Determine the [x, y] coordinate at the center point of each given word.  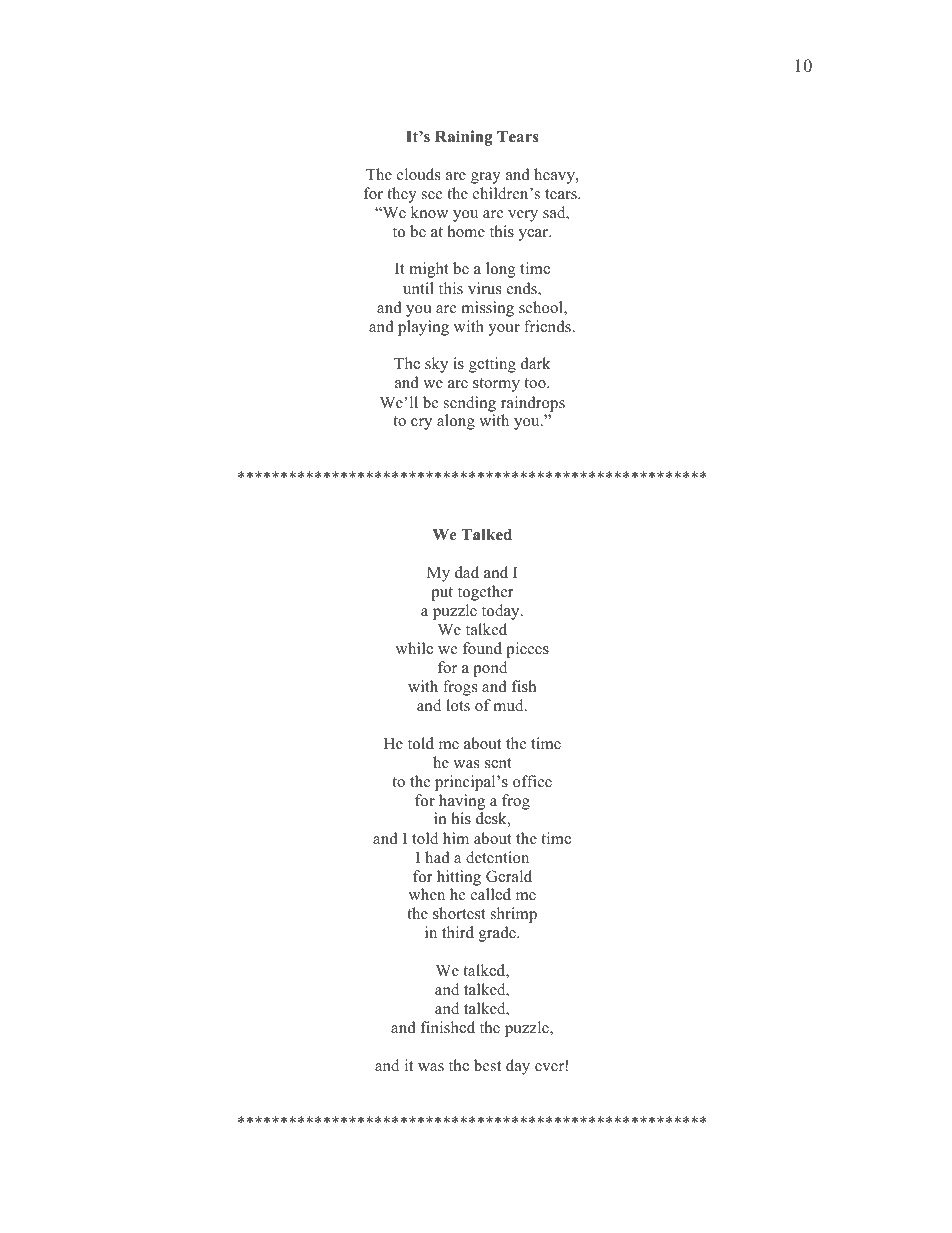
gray [486, 178]
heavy [555, 176]
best [487, 1065]
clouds [418, 174]
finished [448, 1027]
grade [498, 934]
